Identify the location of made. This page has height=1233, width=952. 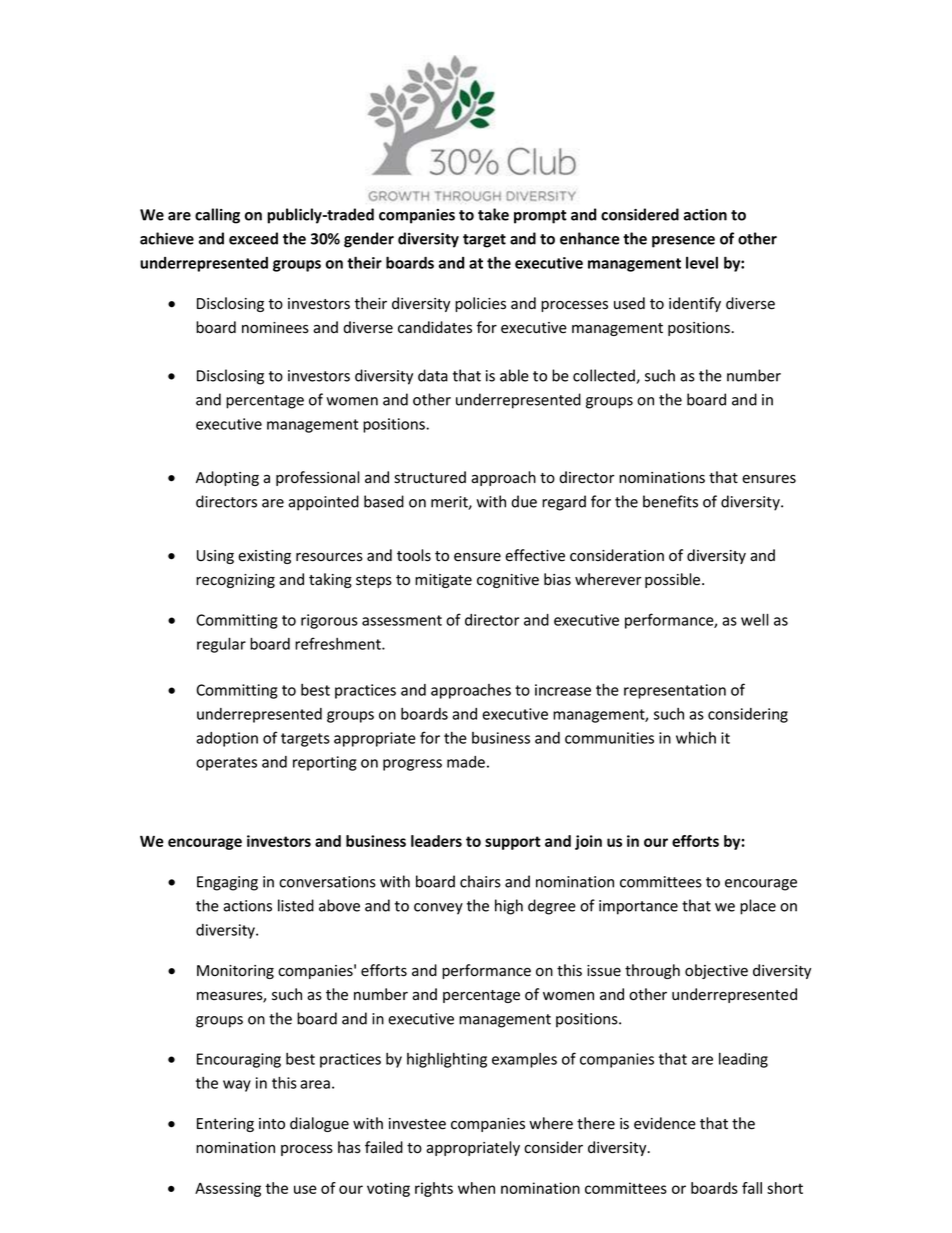
(466, 762).
